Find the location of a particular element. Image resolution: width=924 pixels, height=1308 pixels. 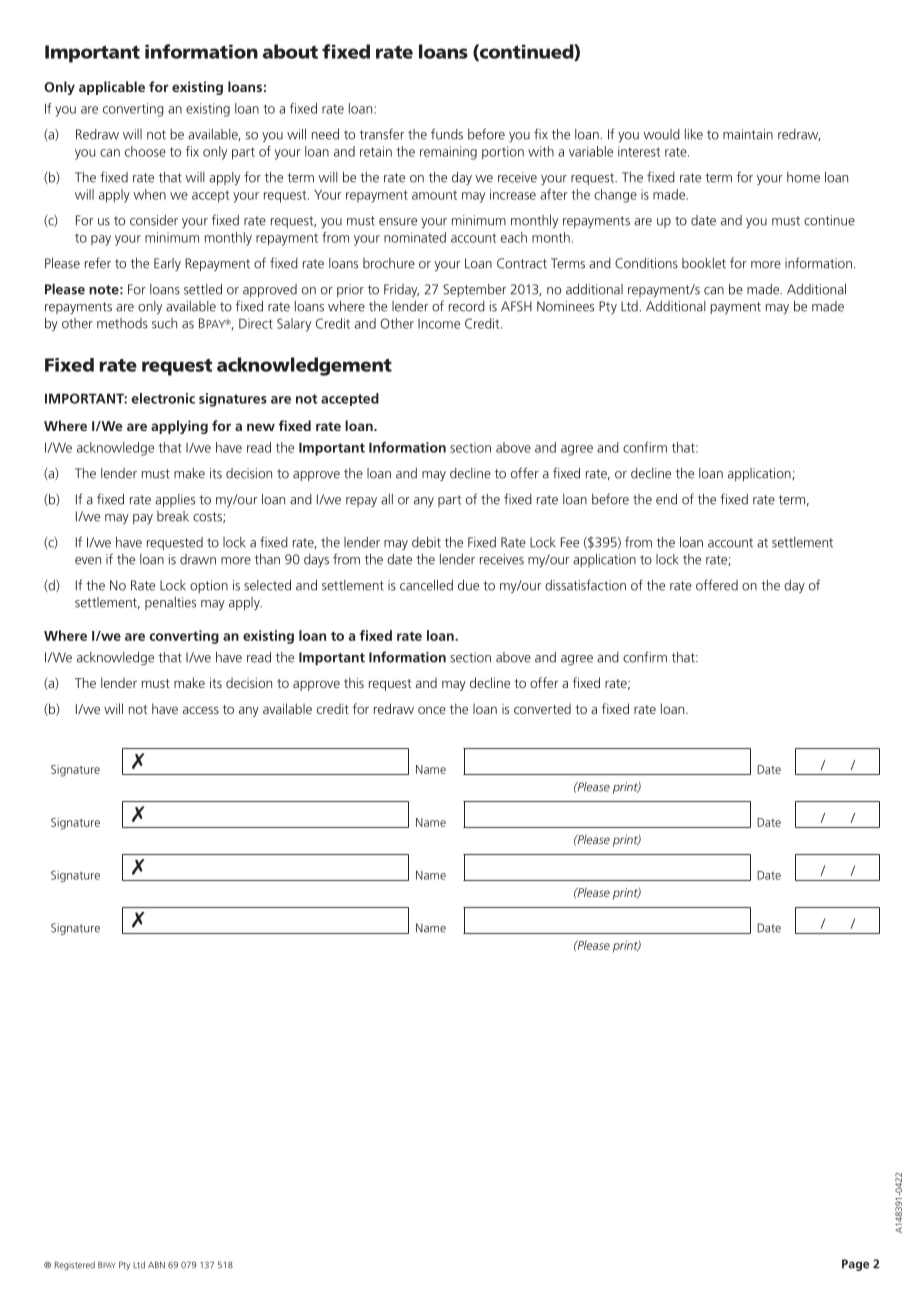

ABN is located at coordinates (156, 1265).
